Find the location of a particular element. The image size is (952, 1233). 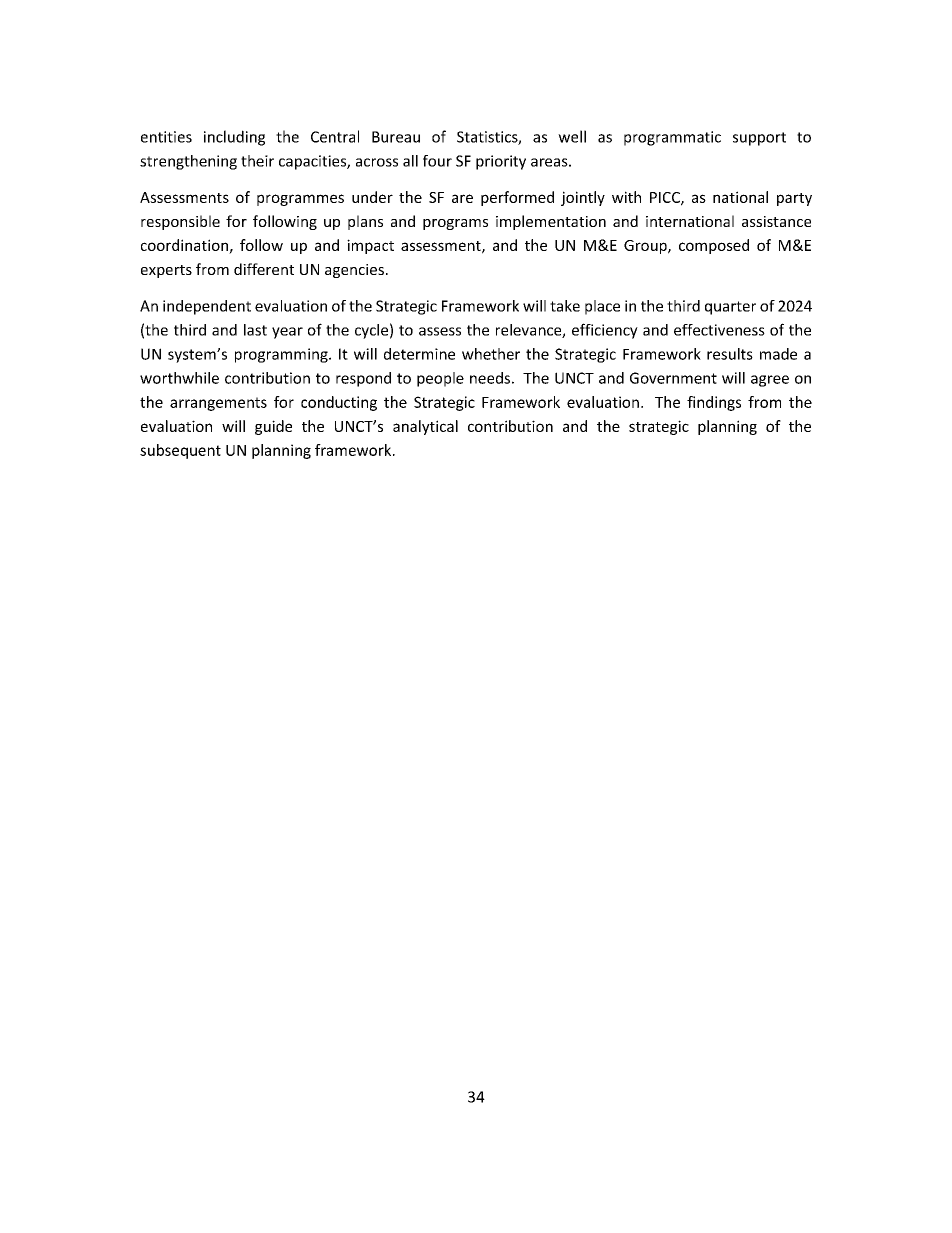

support is located at coordinates (759, 139).
